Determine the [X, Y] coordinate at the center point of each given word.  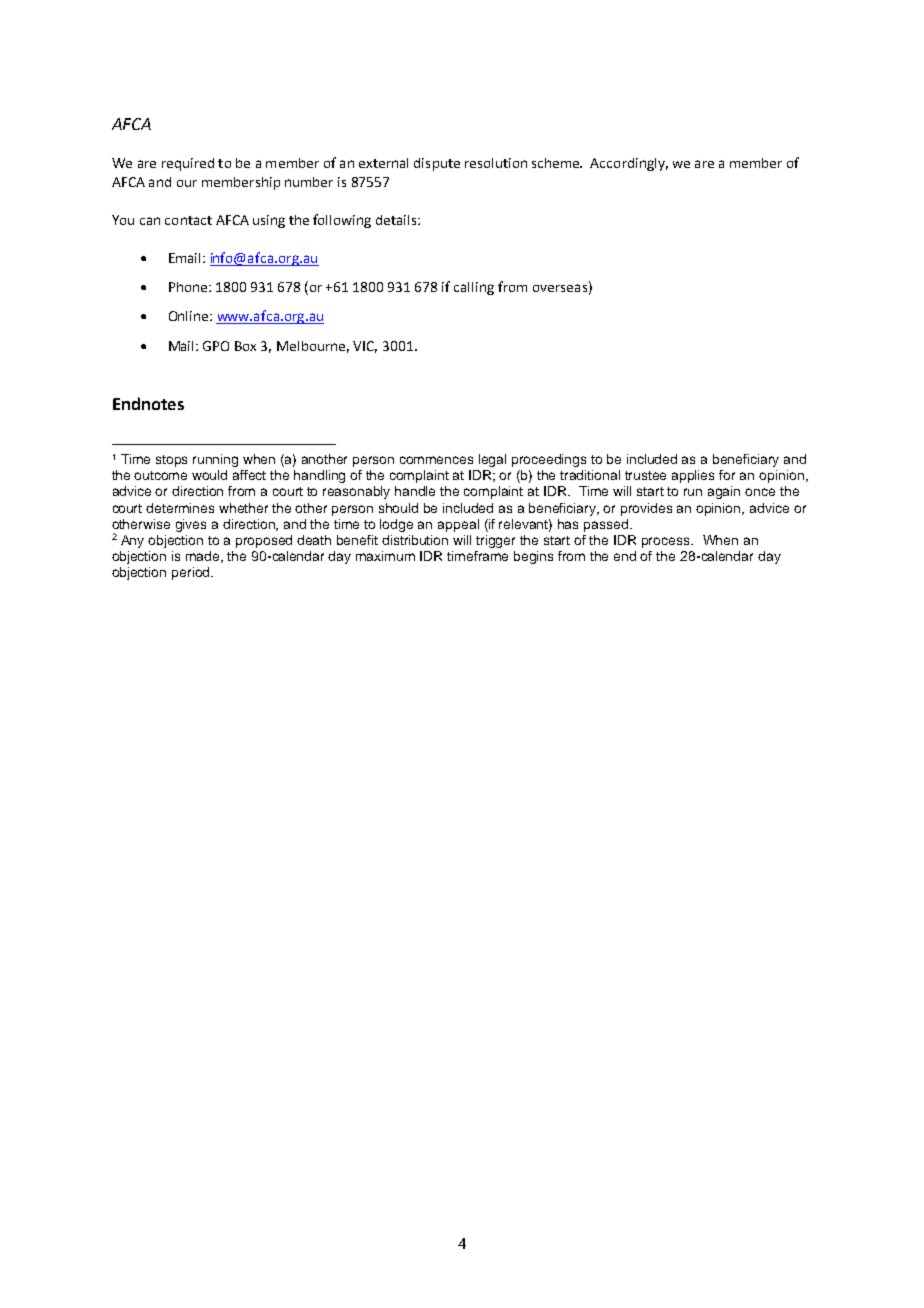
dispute [437, 164]
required [188, 164]
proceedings [549, 460]
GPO [216, 346]
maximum [385, 556]
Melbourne [313, 347]
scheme [557, 163]
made [204, 557]
